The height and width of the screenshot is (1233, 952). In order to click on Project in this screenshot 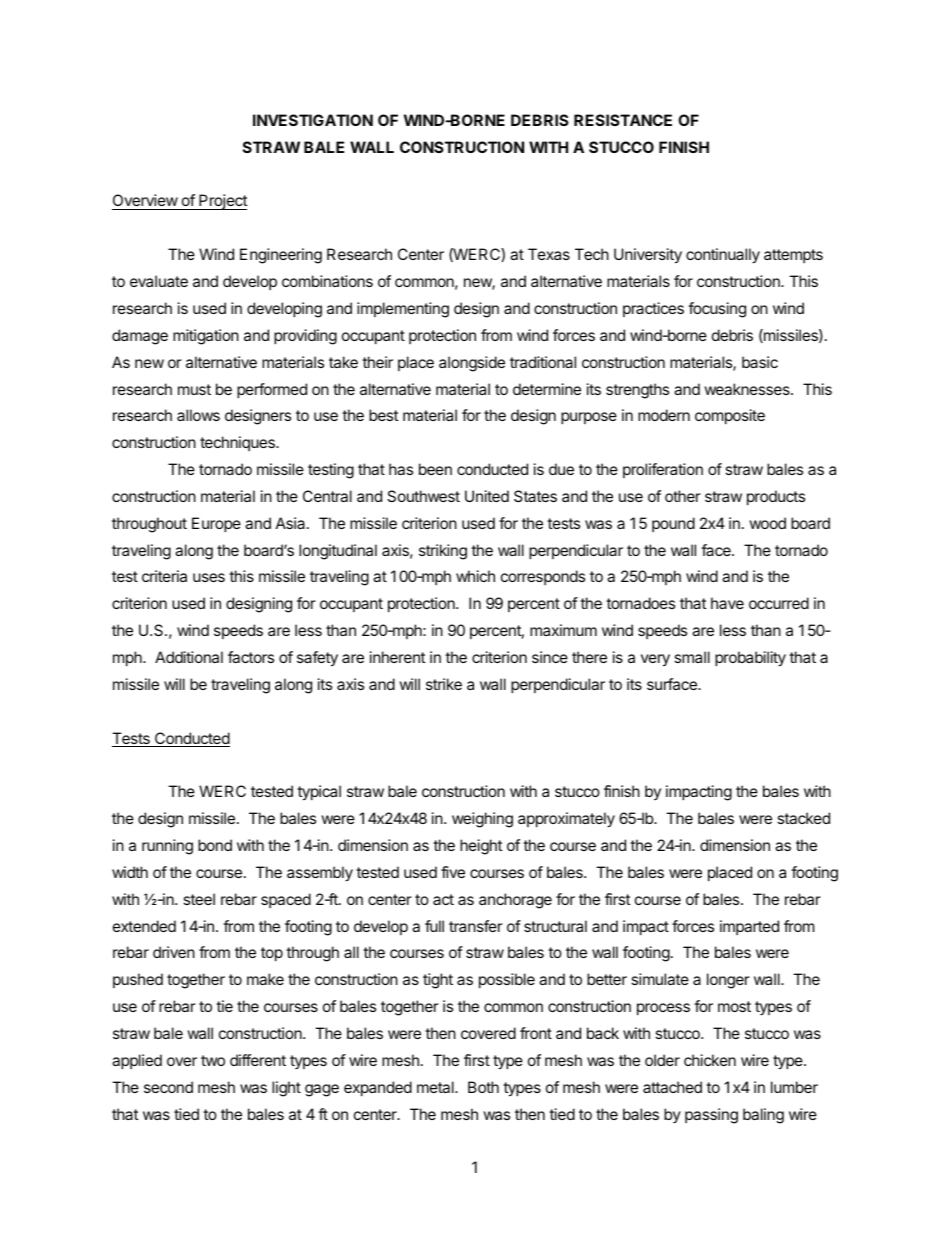, I will do `click(222, 202)`.
